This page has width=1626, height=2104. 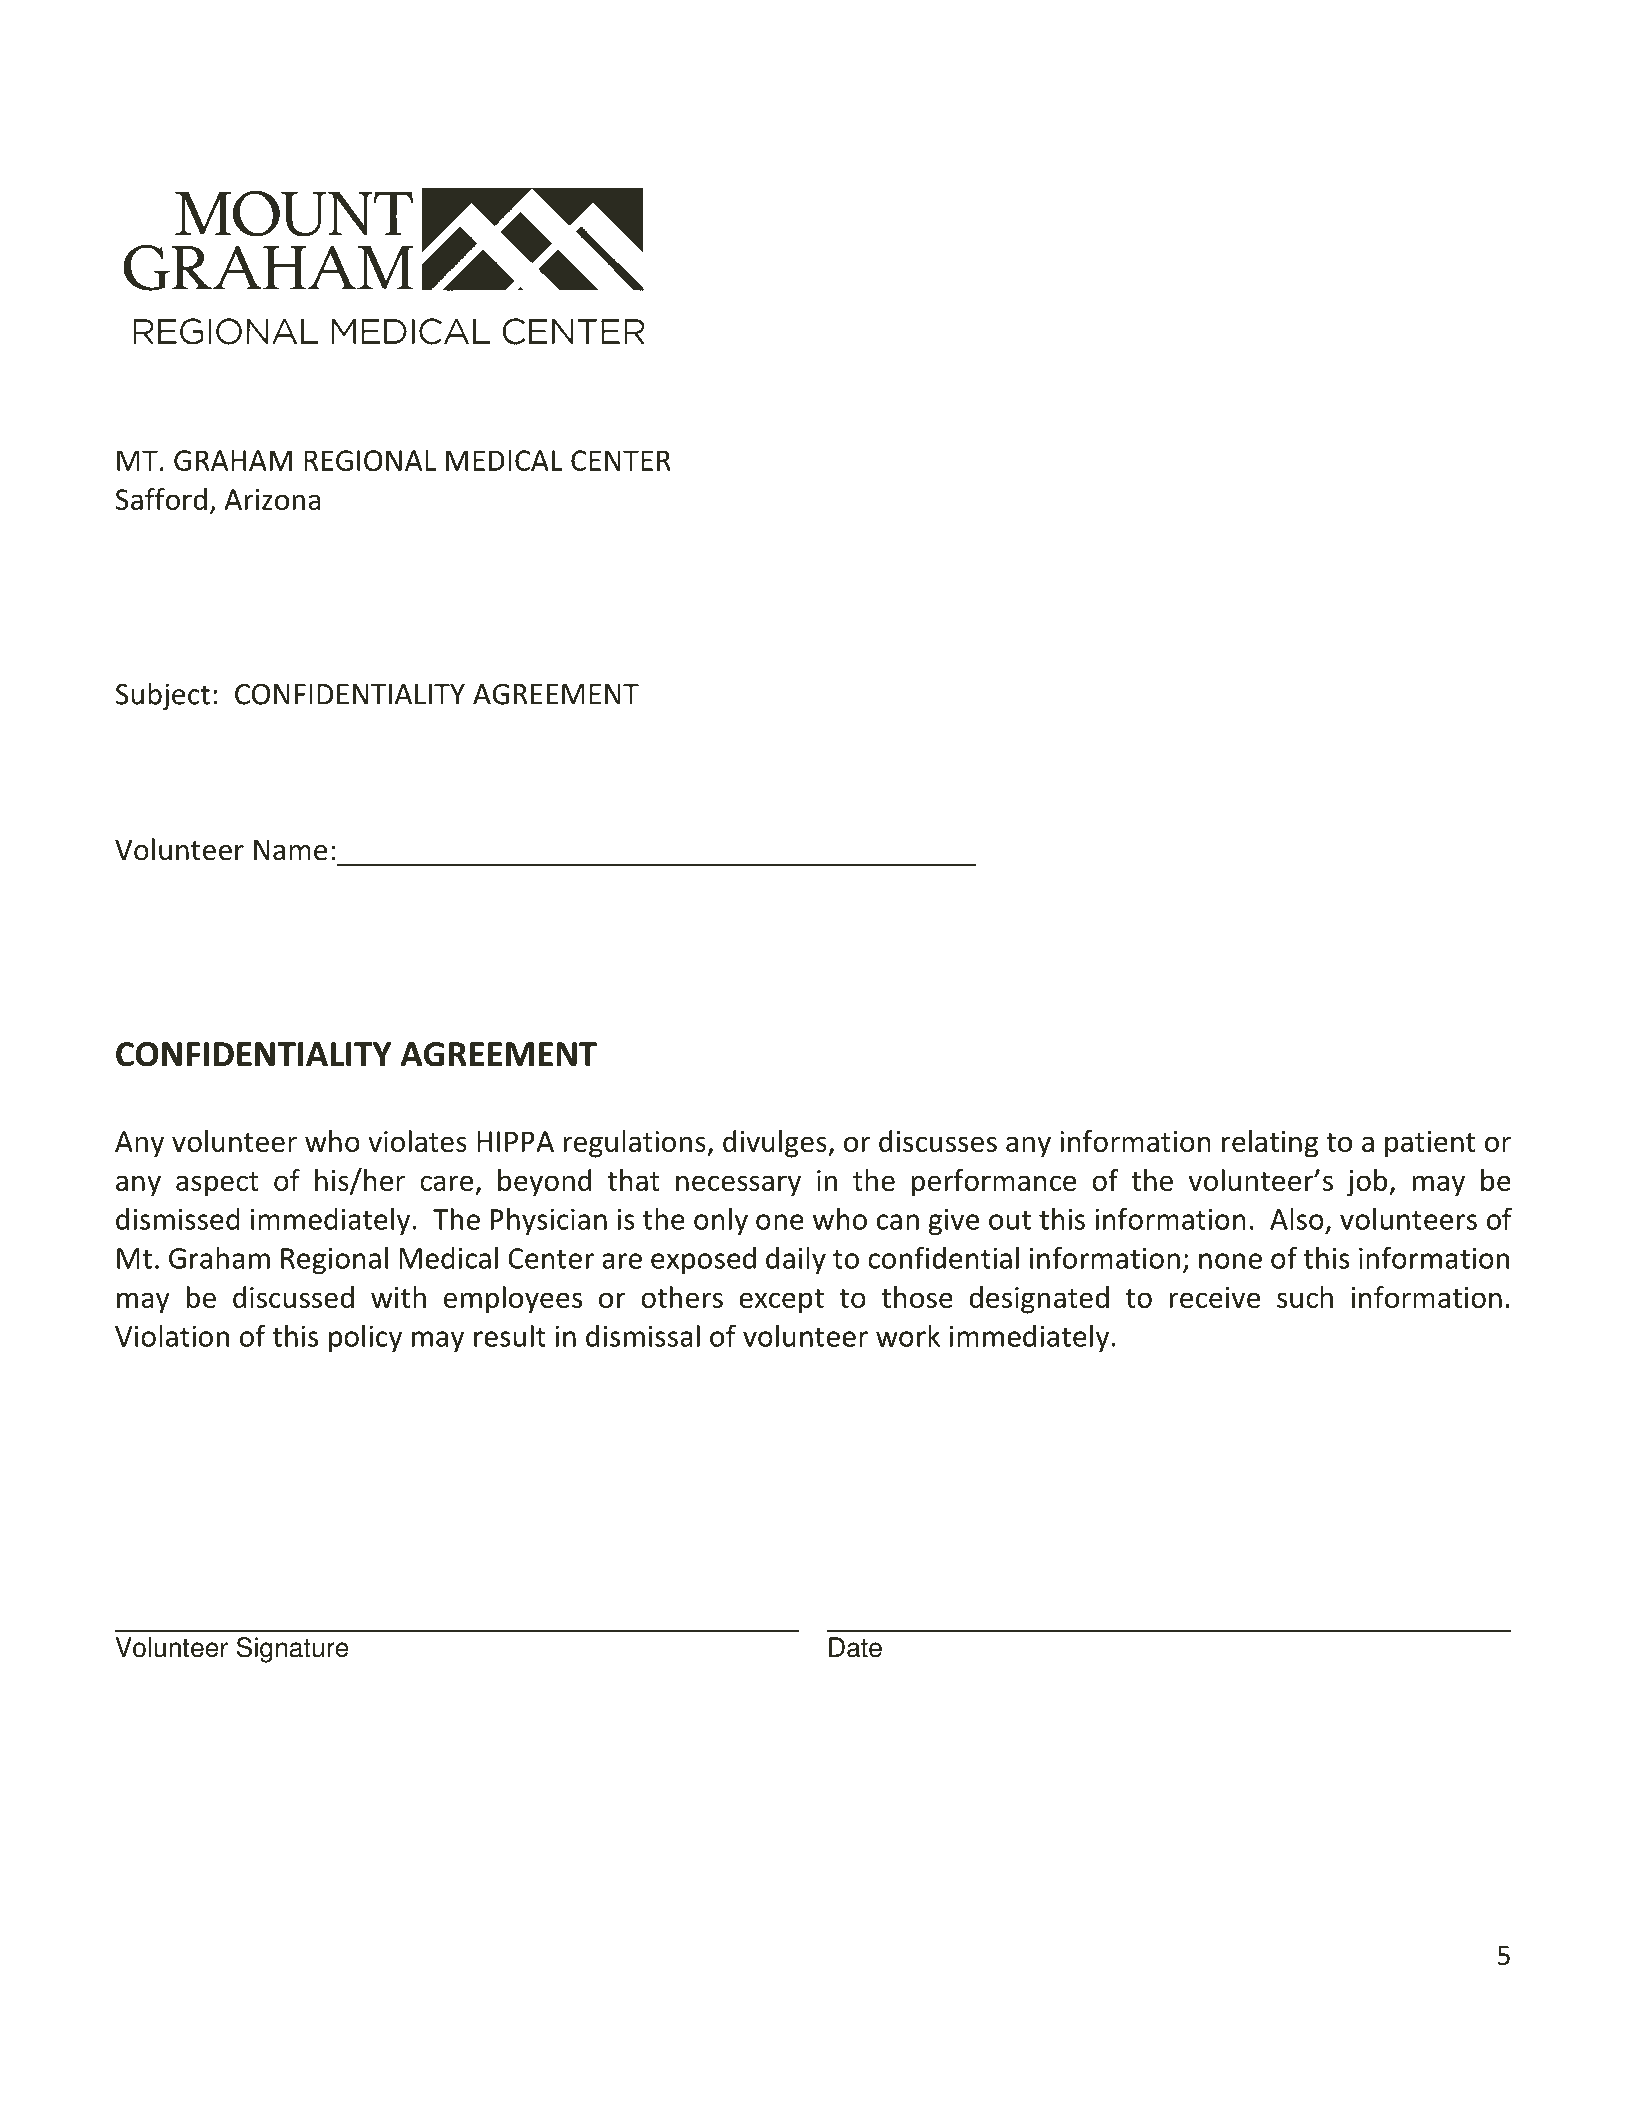 What do you see at coordinates (417, 1141) in the page?
I see `violates` at bounding box center [417, 1141].
